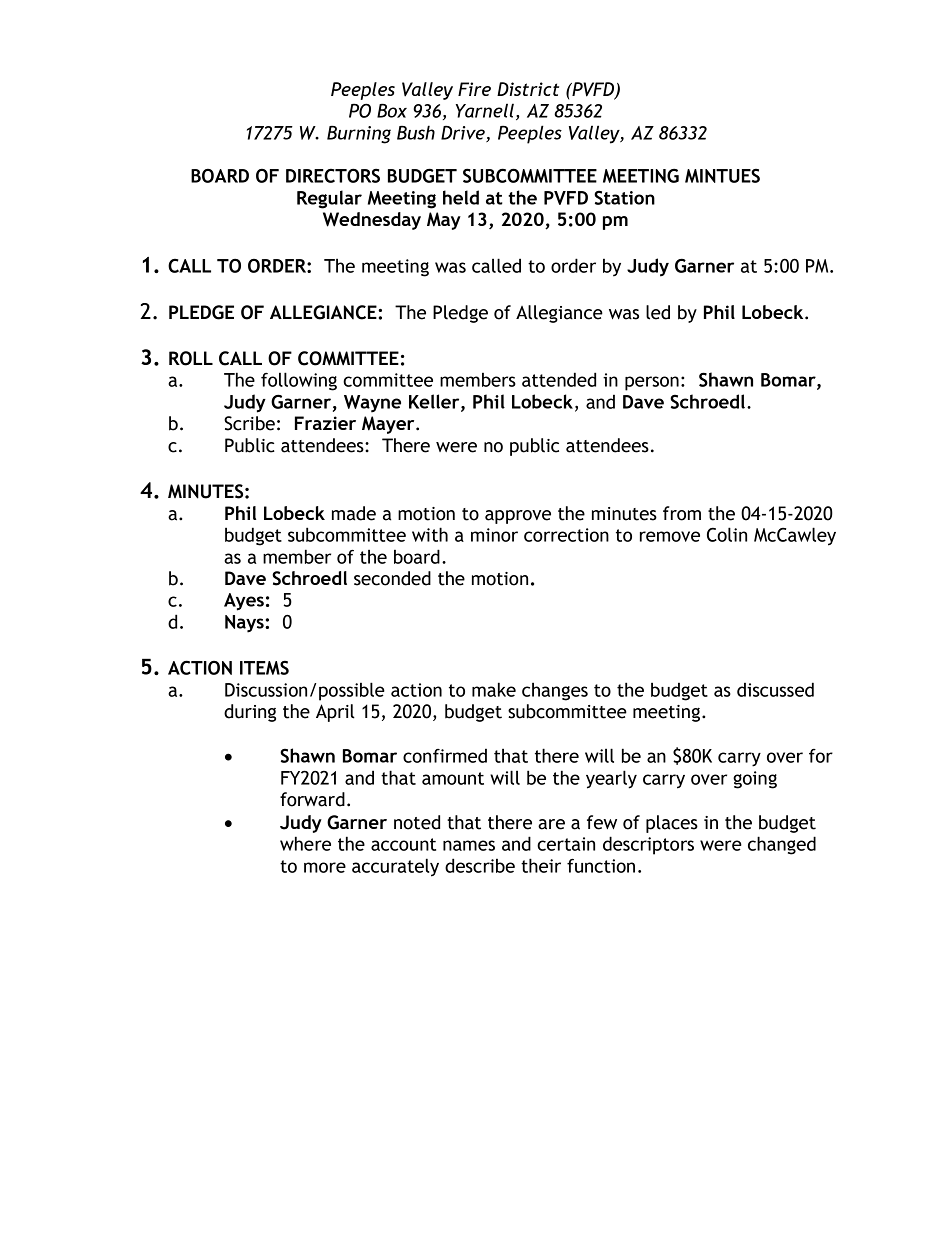 The image size is (952, 1233). Describe the element at coordinates (305, 843) in the image. I see `where` at that location.
